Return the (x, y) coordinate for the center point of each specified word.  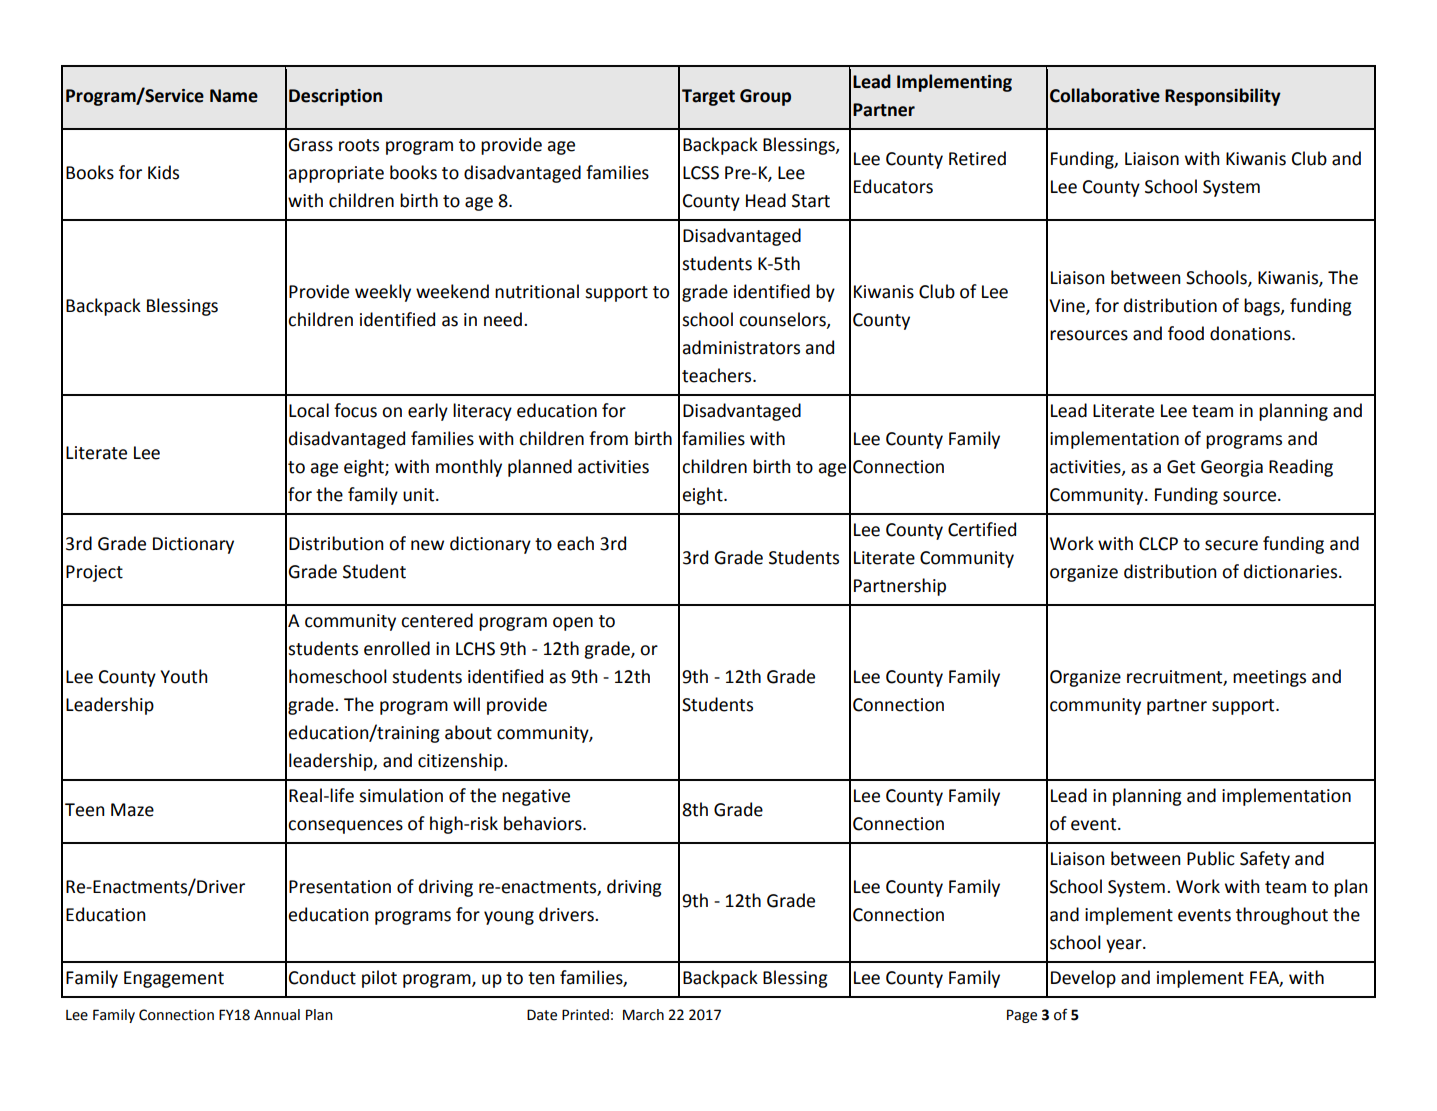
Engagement (174, 979)
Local (309, 410)
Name (234, 96)
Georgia (1232, 468)
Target (708, 97)
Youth (184, 676)
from (608, 438)
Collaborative (1105, 95)
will (466, 704)
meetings (1269, 678)
